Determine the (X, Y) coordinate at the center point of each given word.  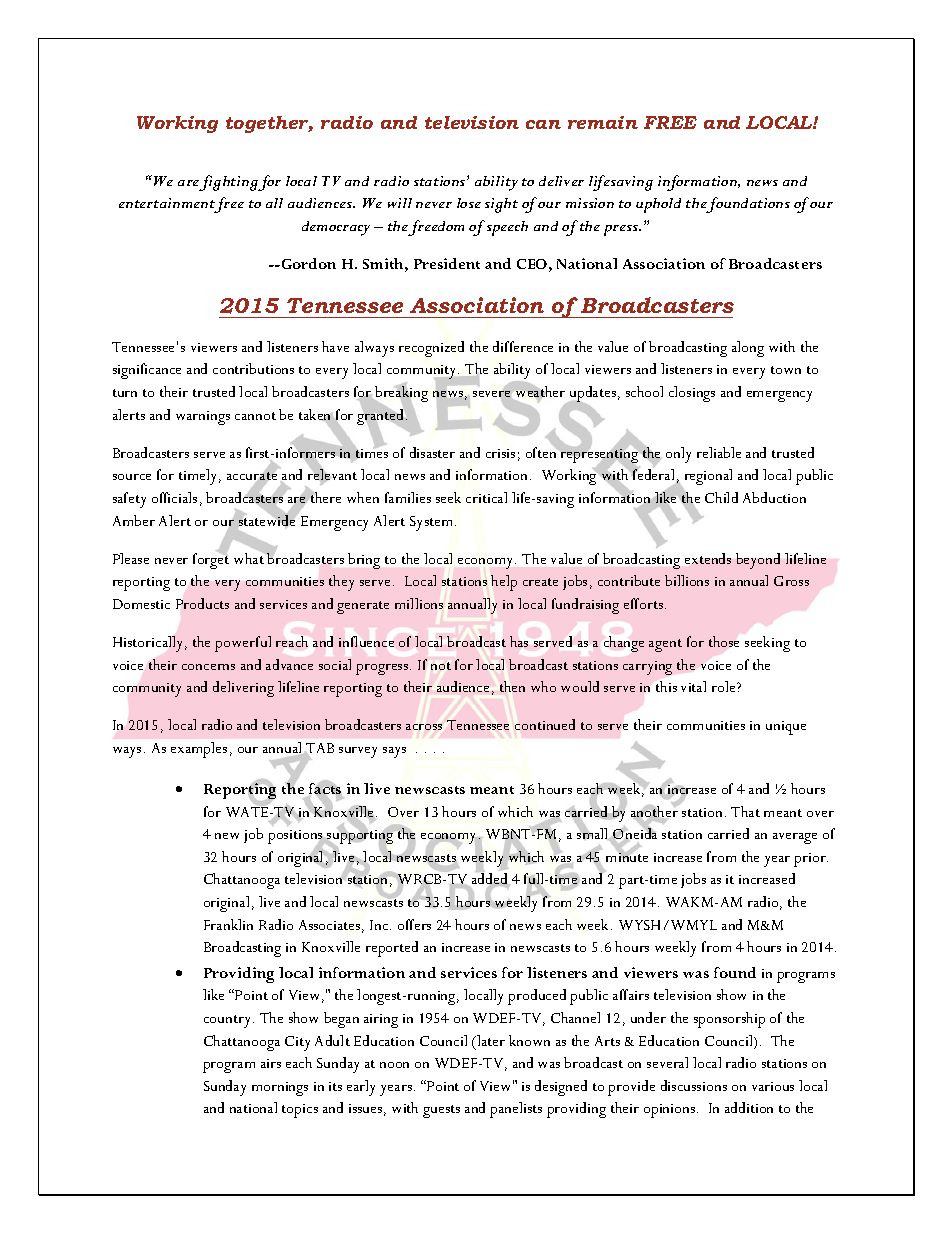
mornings (280, 1089)
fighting (229, 183)
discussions (694, 1085)
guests (441, 1111)
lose (469, 203)
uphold (658, 205)
